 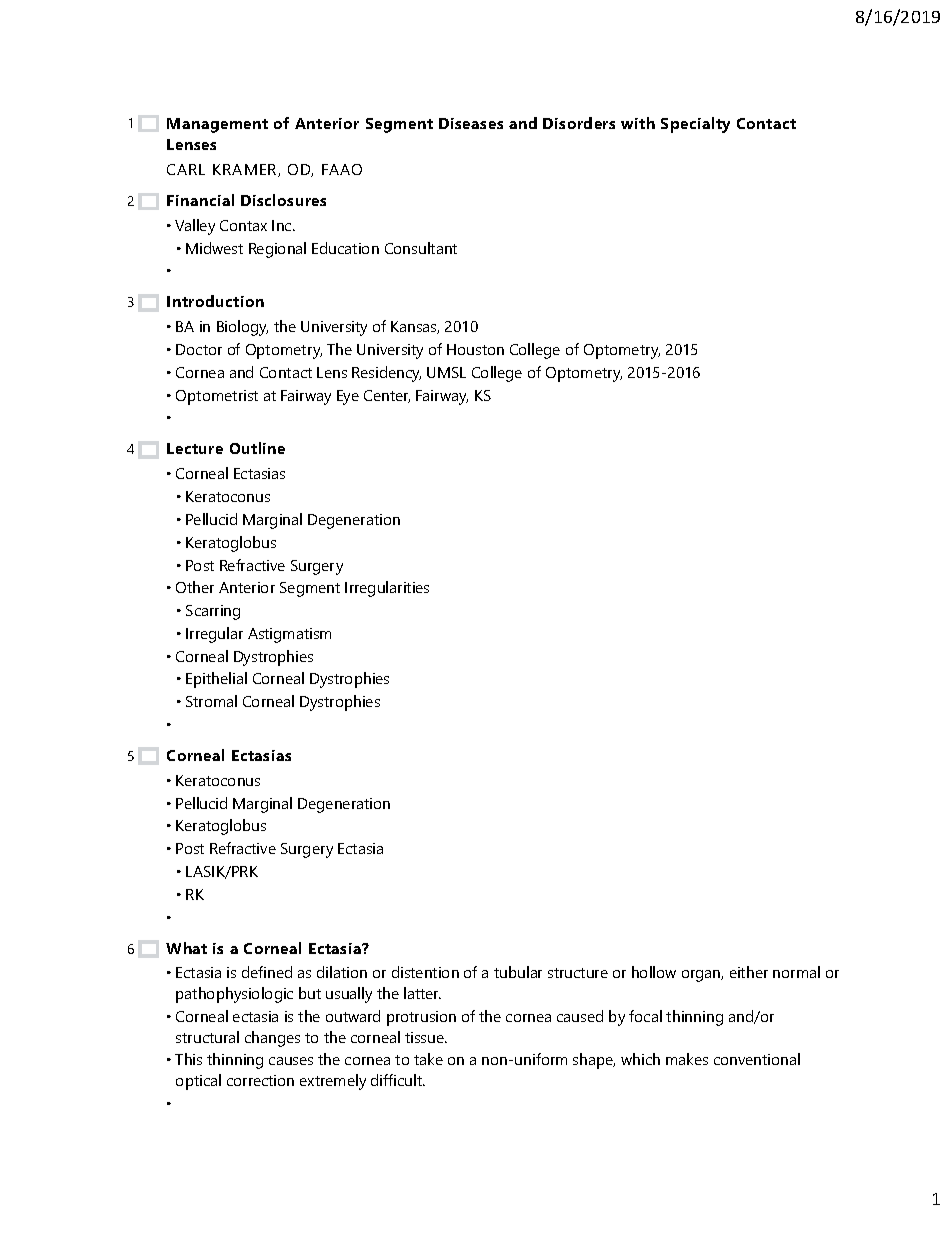 What do you see at coordinates (757, 1059) in the page?
I see `conventional` at bounding box center [757, 1059].
